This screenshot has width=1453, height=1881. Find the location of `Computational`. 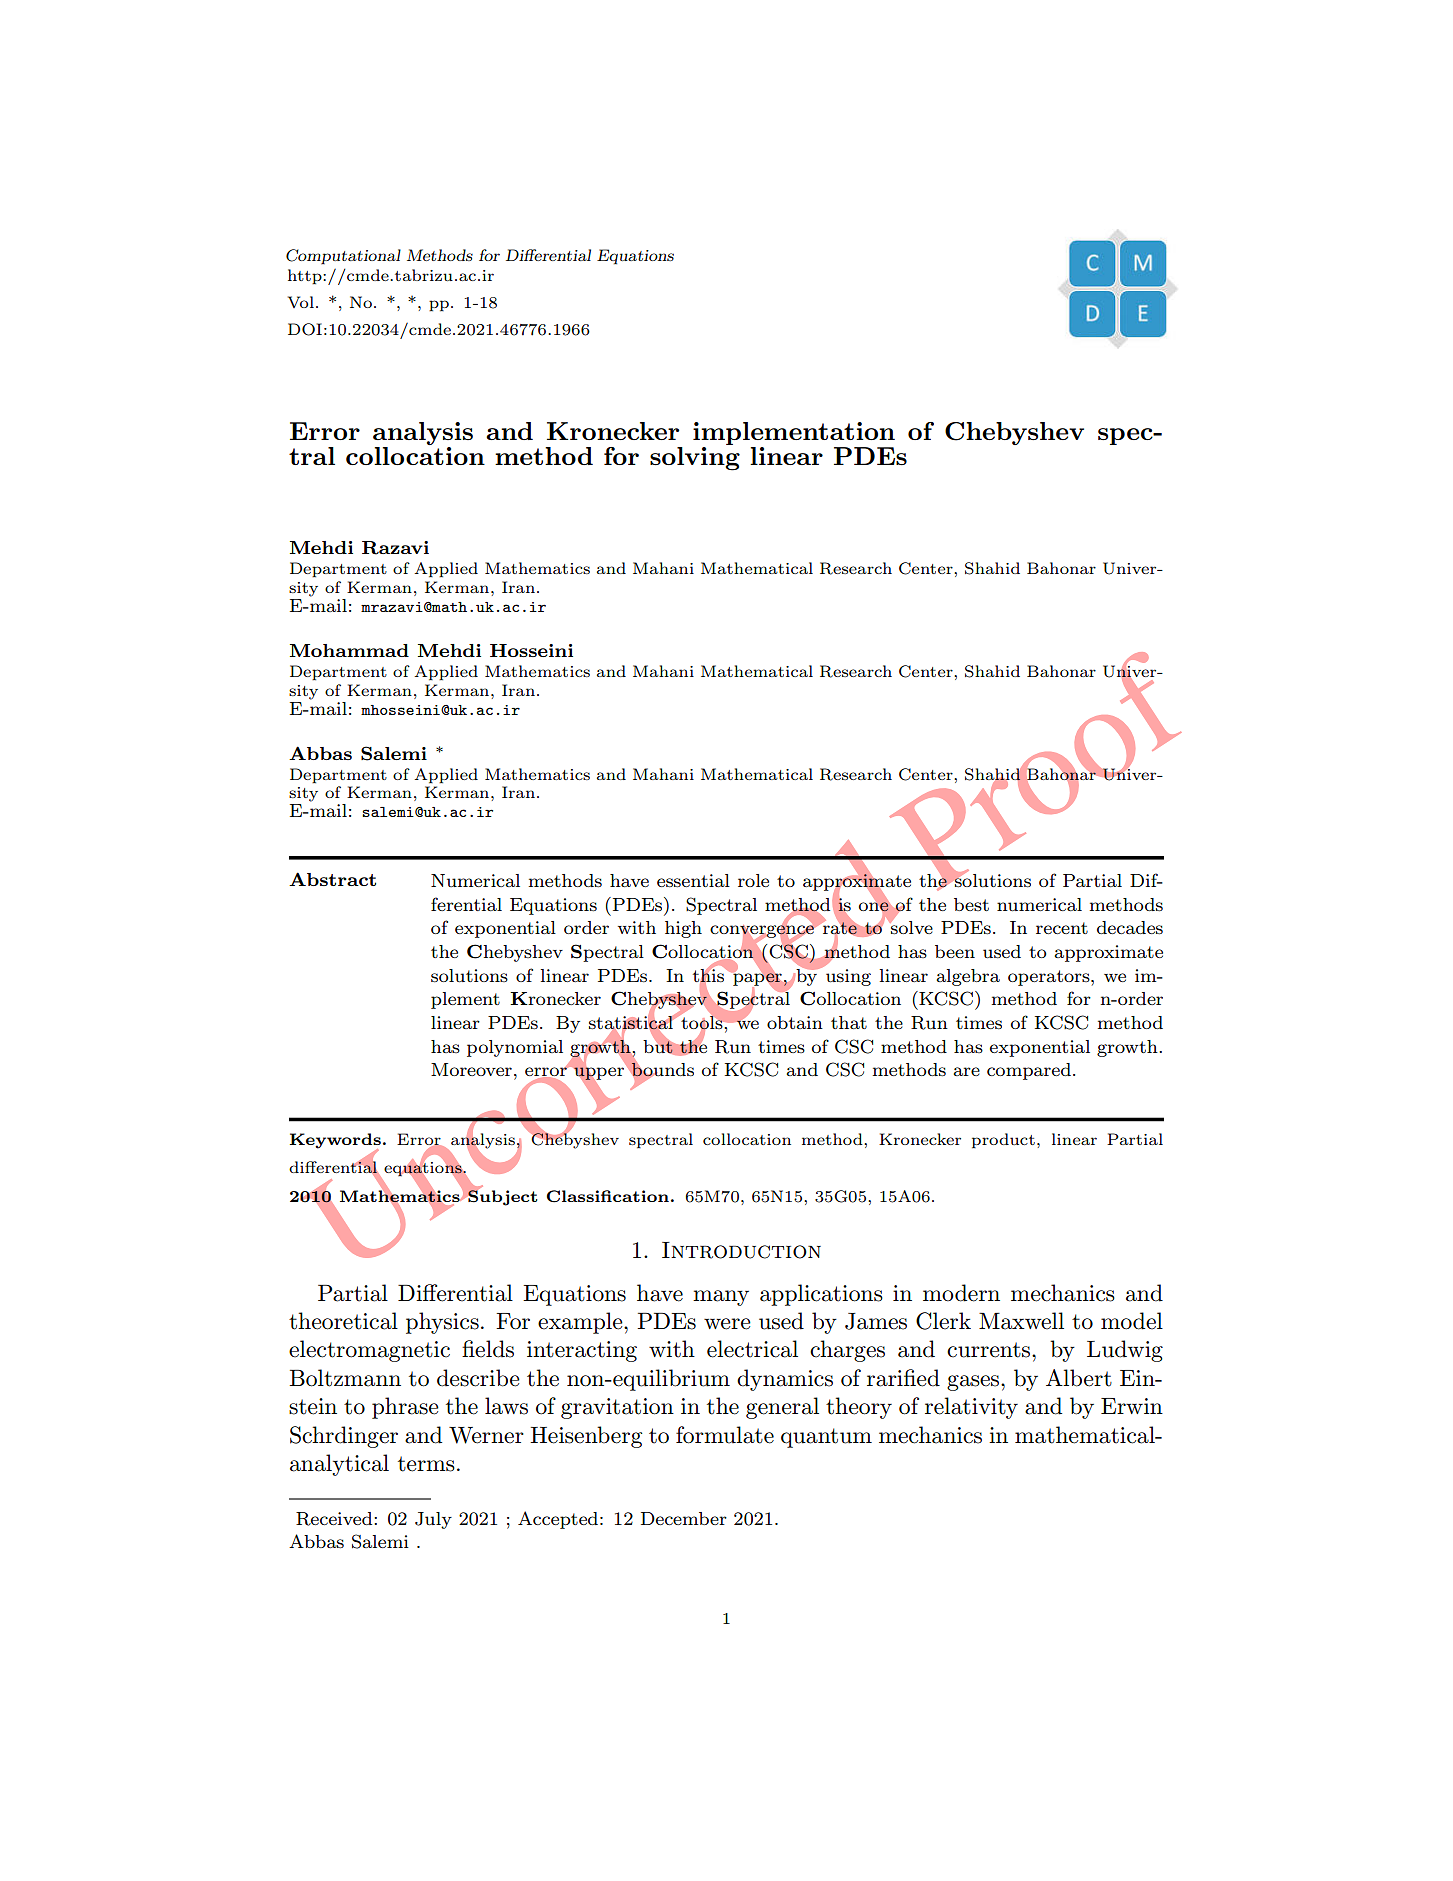

Computational is located at coordinates (343, 257).
